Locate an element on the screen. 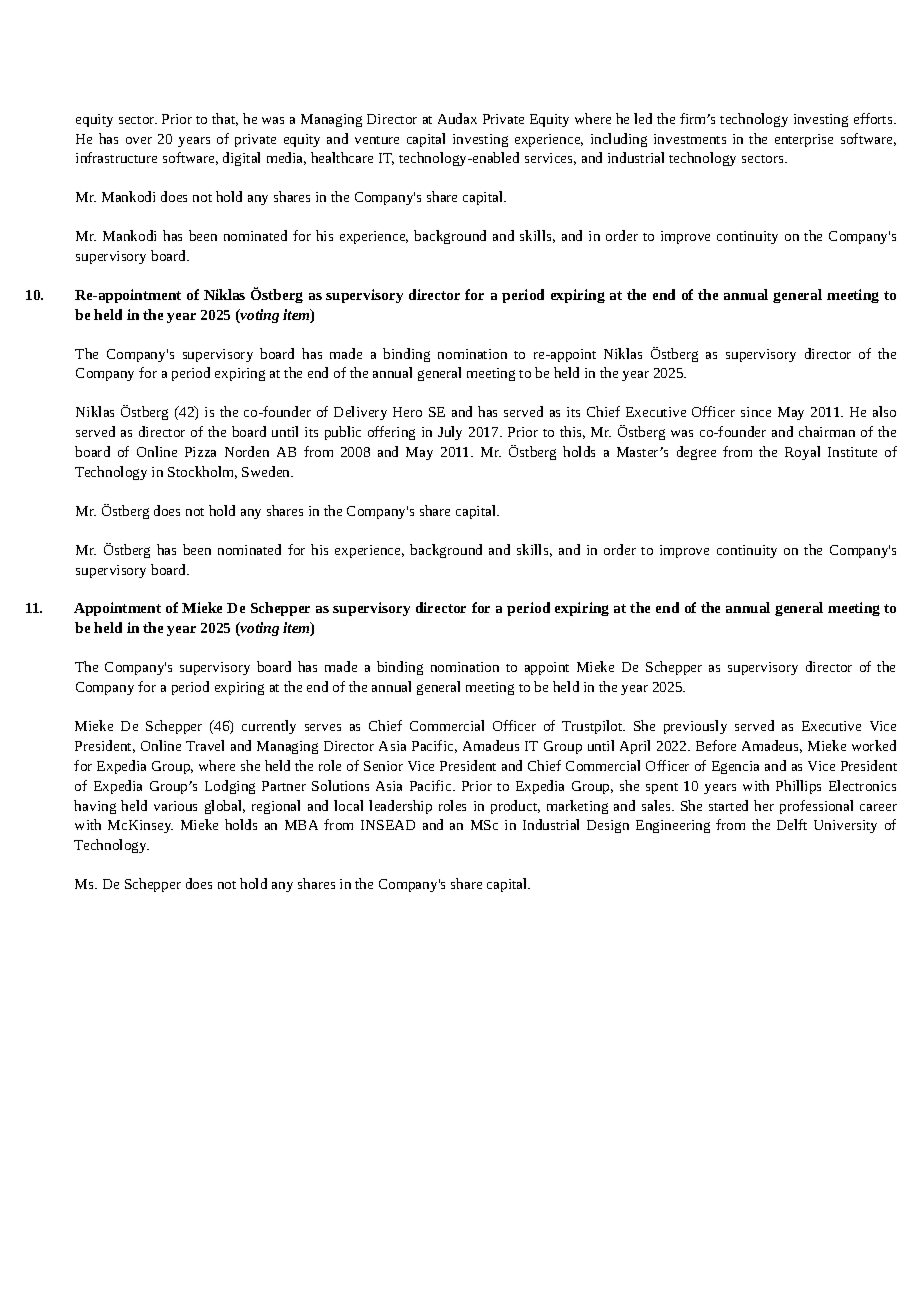 Image resolution: width=924 pixels, height=1308 pixels. Royal is located at coordinates (802, 453).
